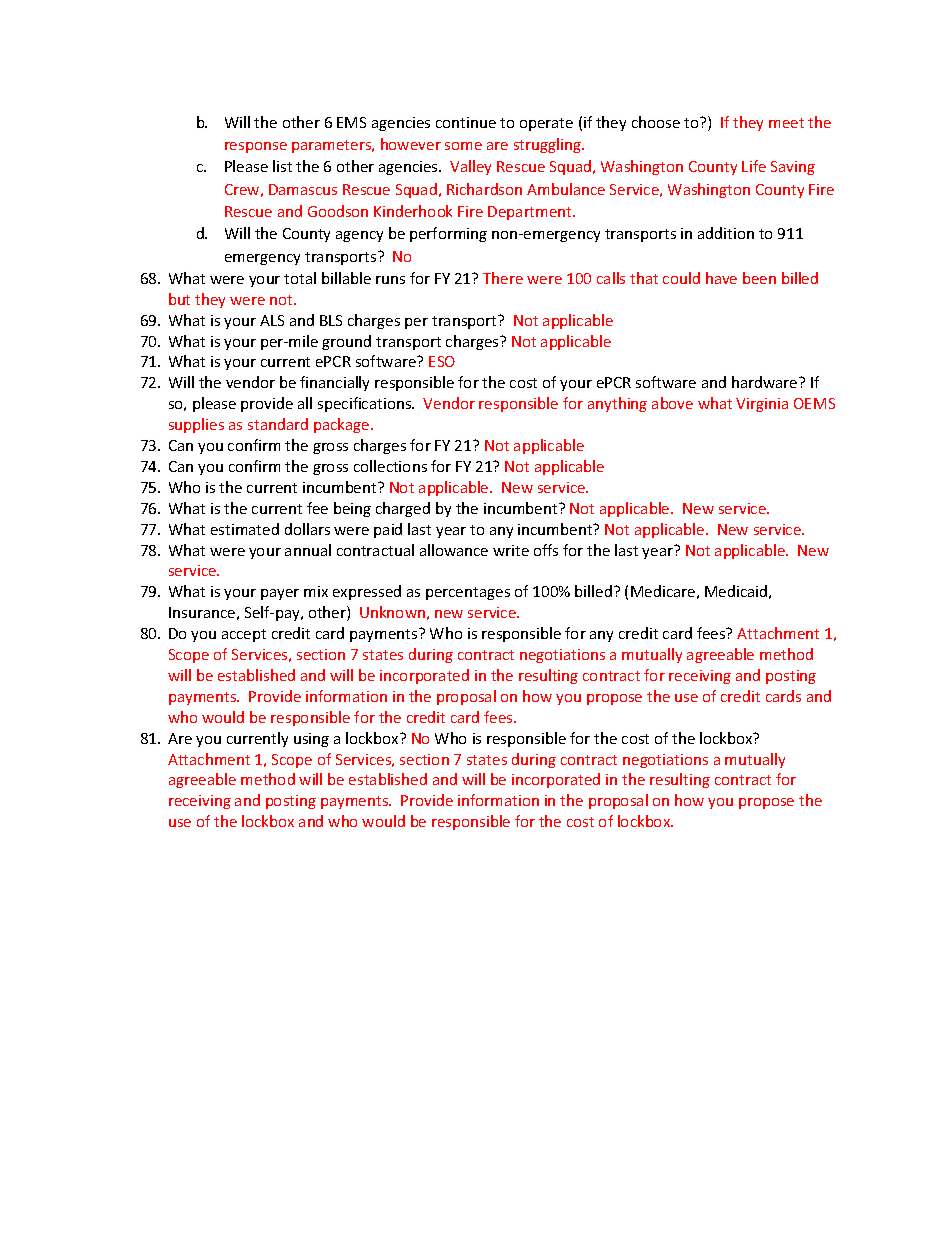 Image resolution: width=952 pixels, height=1233 pixels. What do you see at coordinates (463, 146) in the page?
I see `some` at bounding box center [463, 146].
